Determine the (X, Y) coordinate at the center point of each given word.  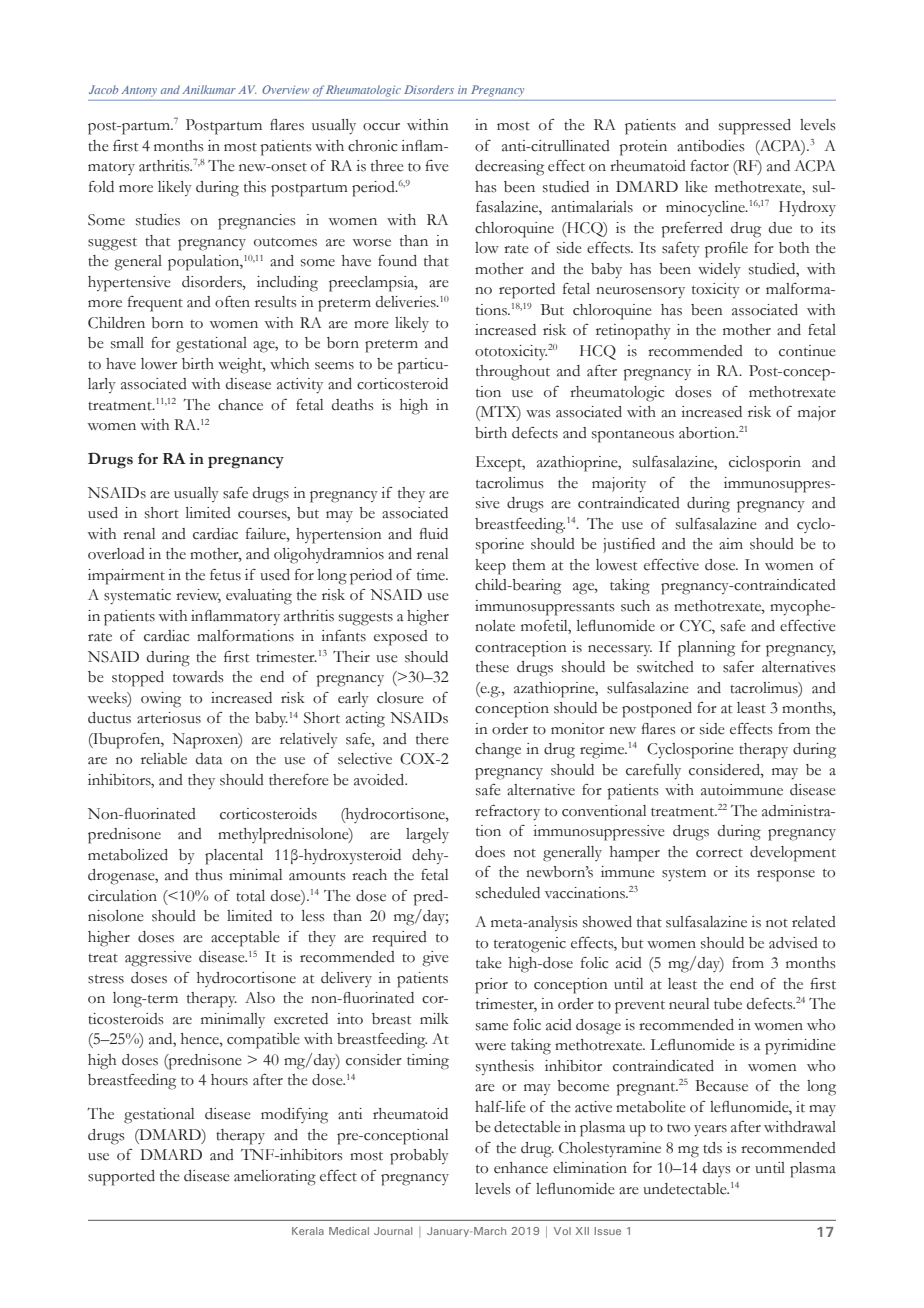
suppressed (755, 127)
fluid (434, 534)
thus (209, 875)
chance (240, 405)
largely (427, 836)
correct (719, 853)
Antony (139, 91)
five (437, 166)
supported (121, 1178)
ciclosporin (765, 464)
